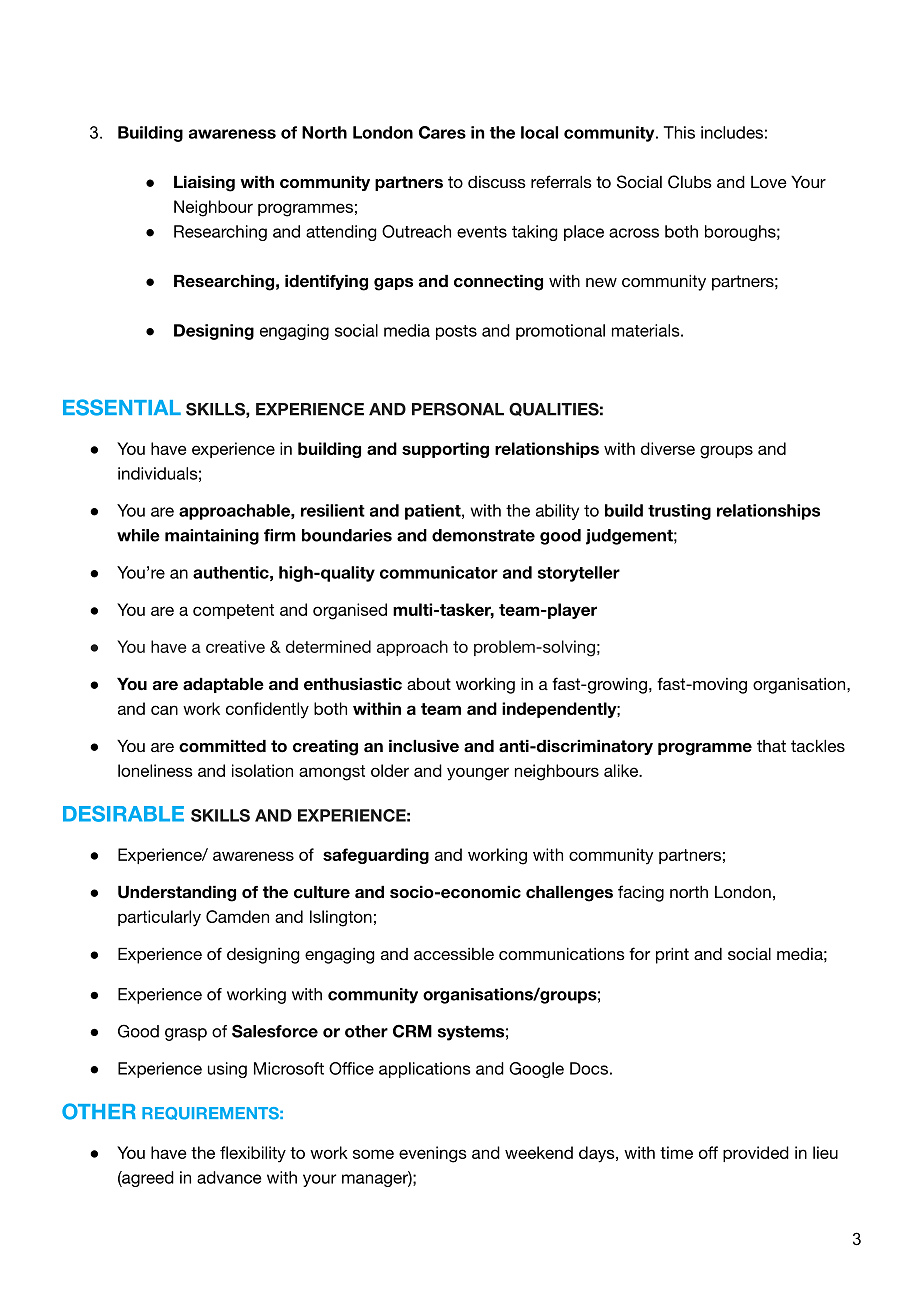  I want to click on that, so click(771, 746).
